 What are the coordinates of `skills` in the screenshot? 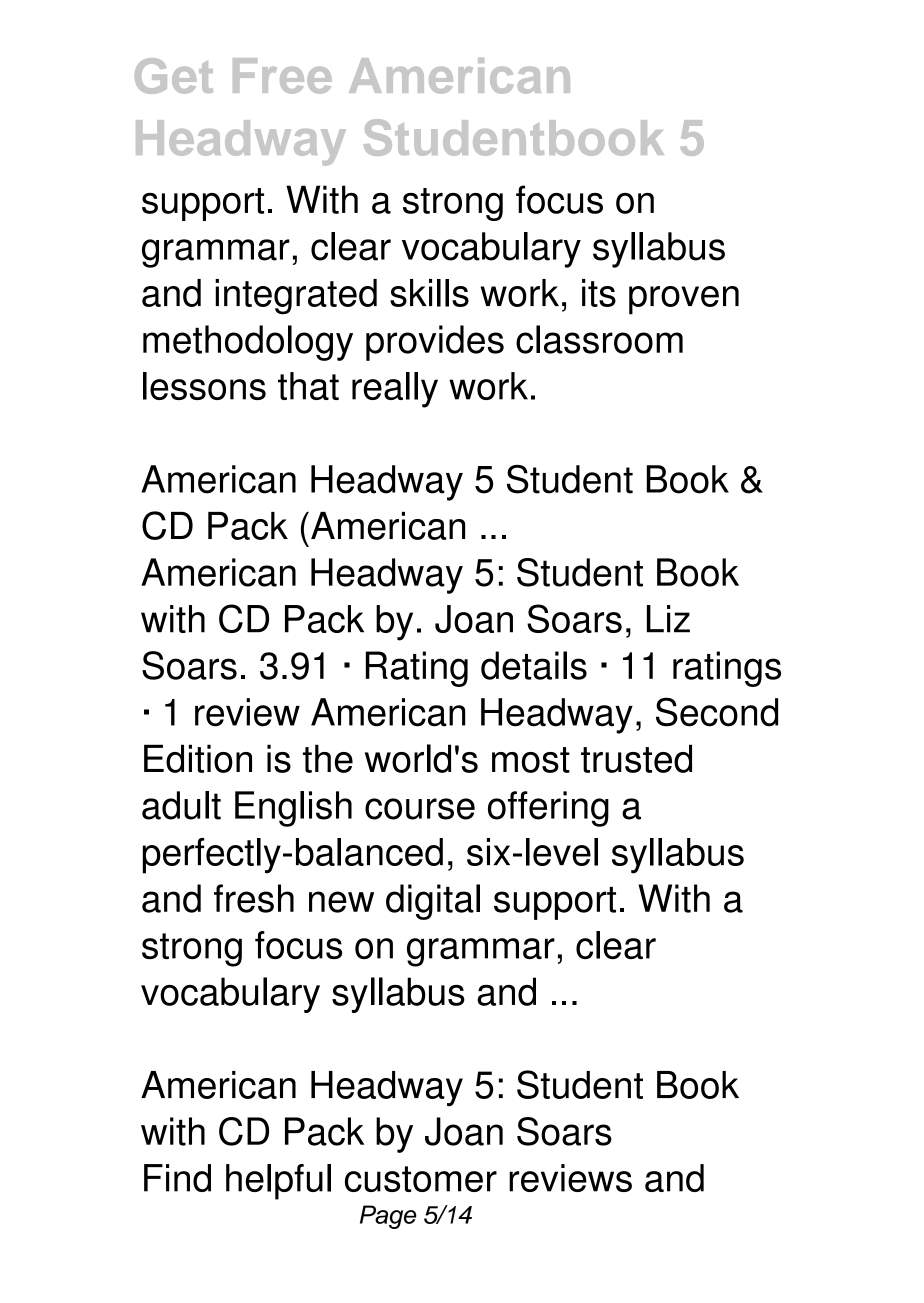 It's located at (429, 293).
